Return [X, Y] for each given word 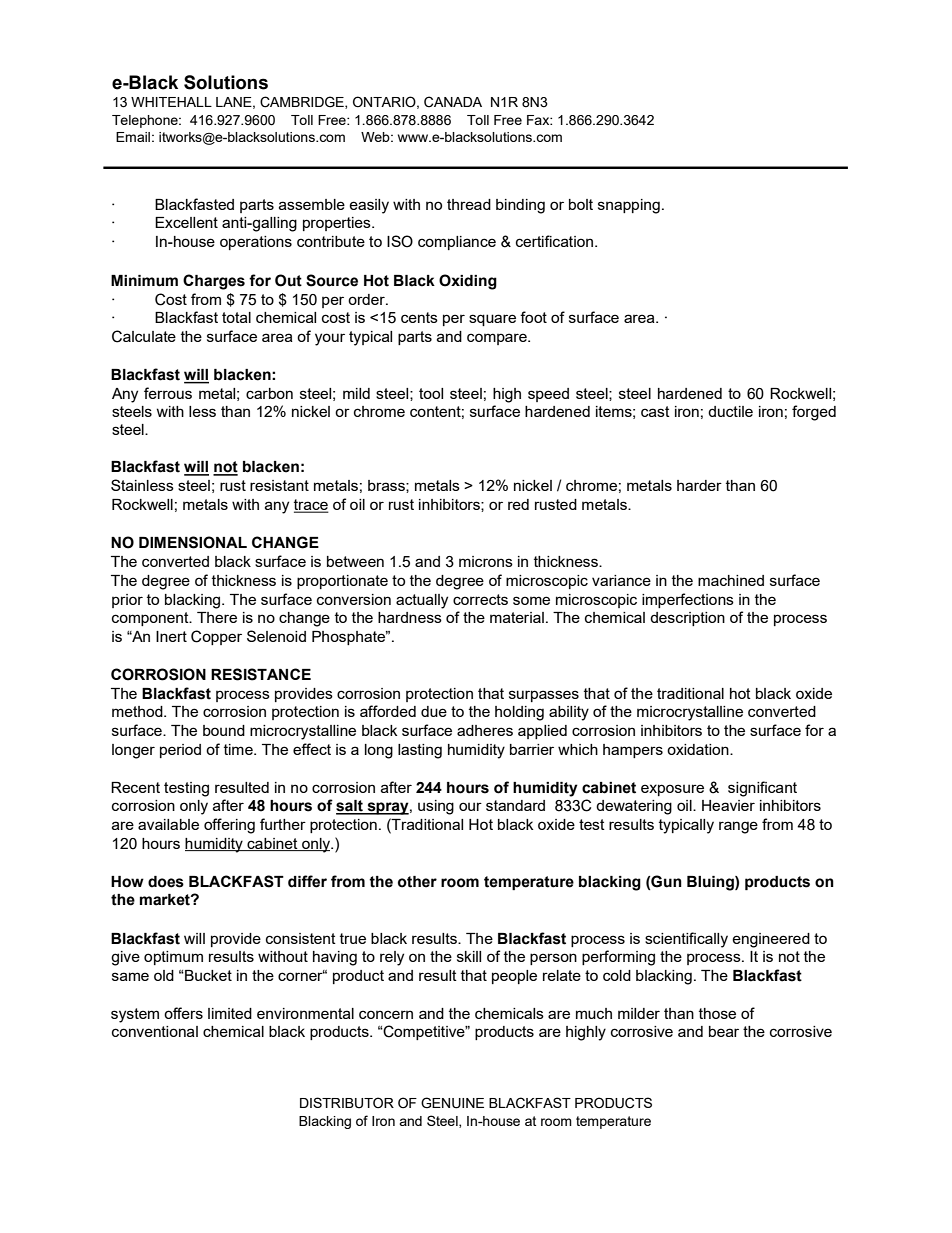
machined [731, 580]
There [217, 617]
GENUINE [452, 1103]
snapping [629, 206]
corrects [480, 599]
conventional [155, 1031]
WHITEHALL [171, 102]
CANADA [453, 102]
